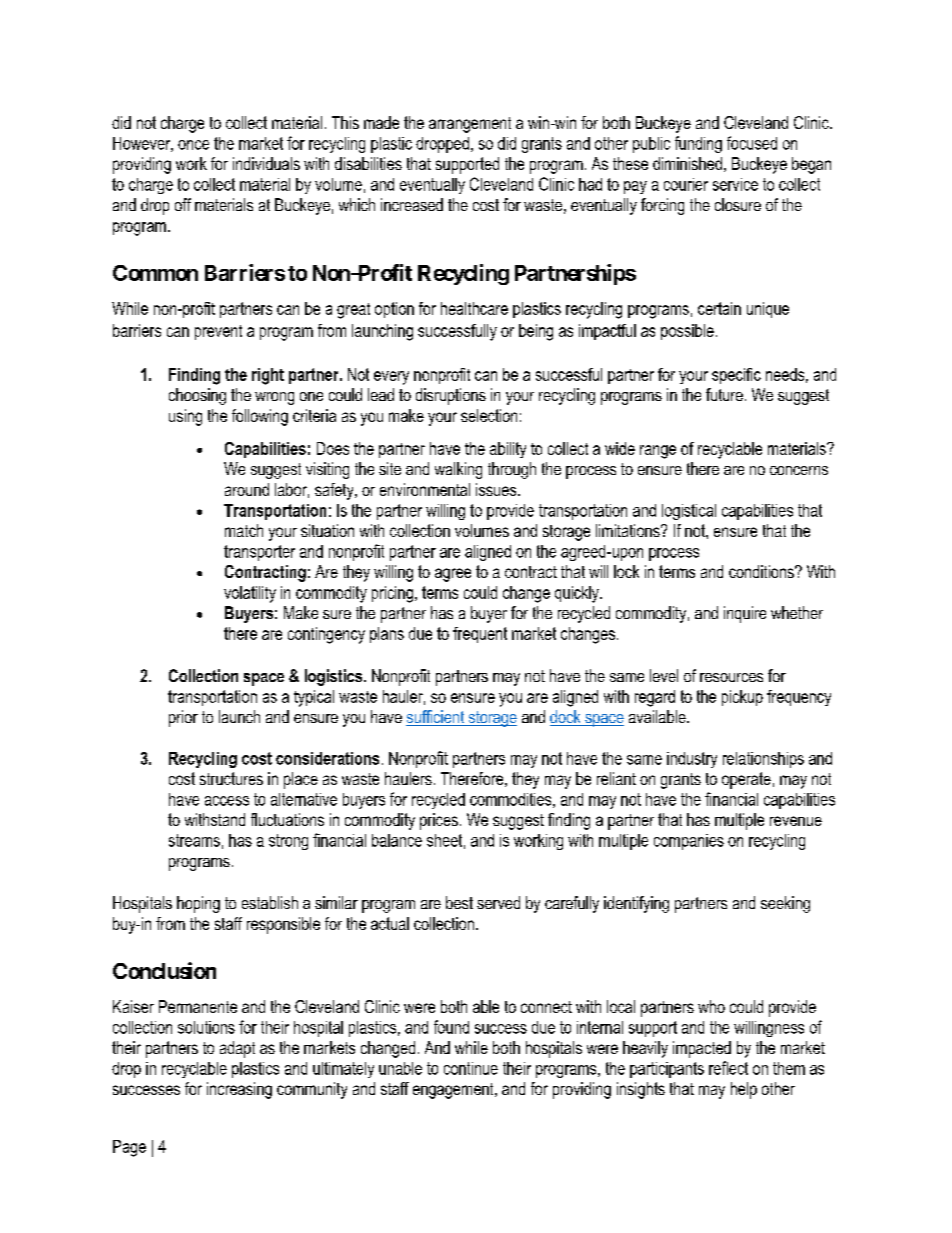 The image size is (952, 1233). What do you see at coordinates (742, 698) in the screenshot?
I see `pickup` at bounding box center [742, 698].
